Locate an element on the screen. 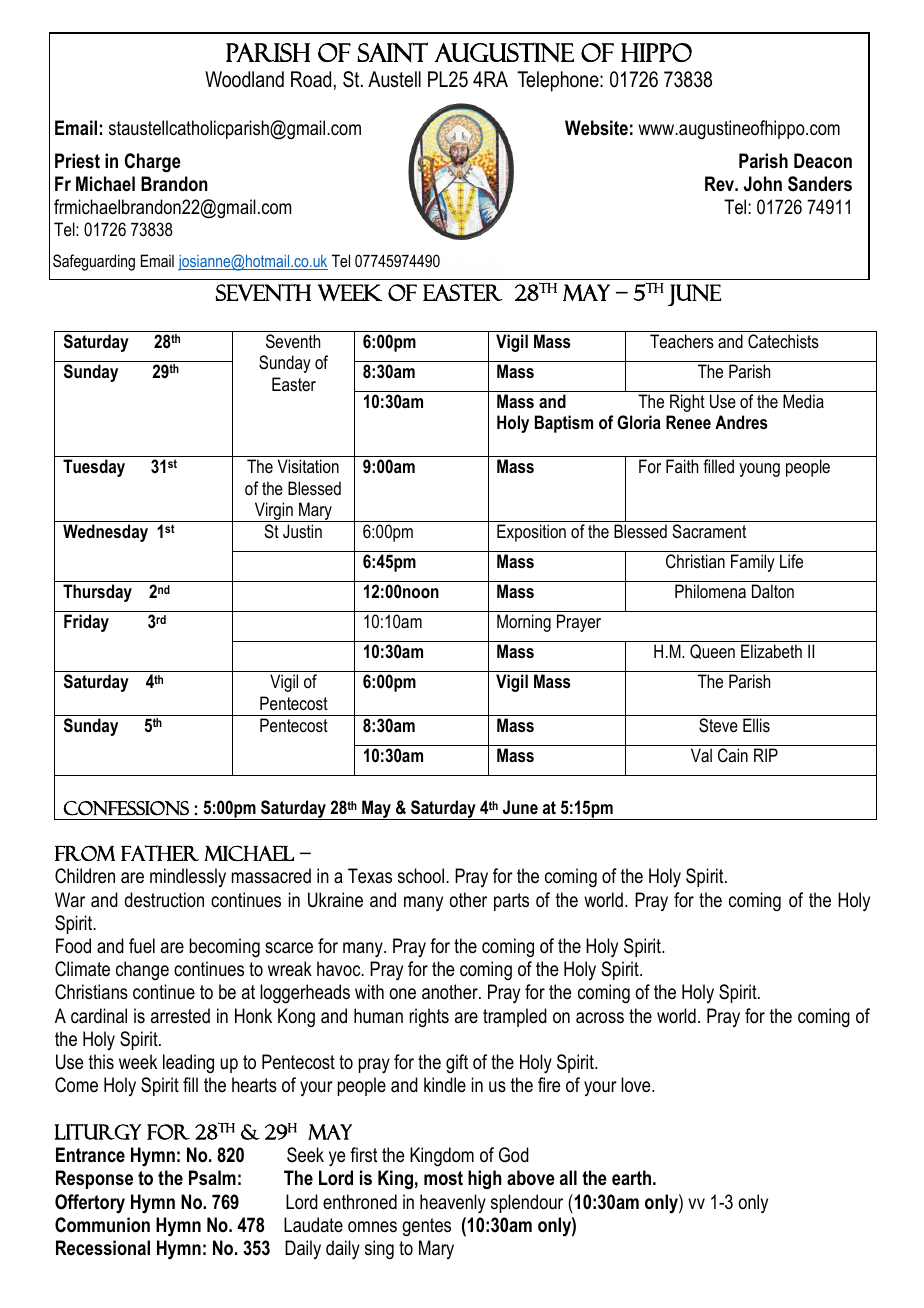  Woodland is located at coordinates (244, 79).
